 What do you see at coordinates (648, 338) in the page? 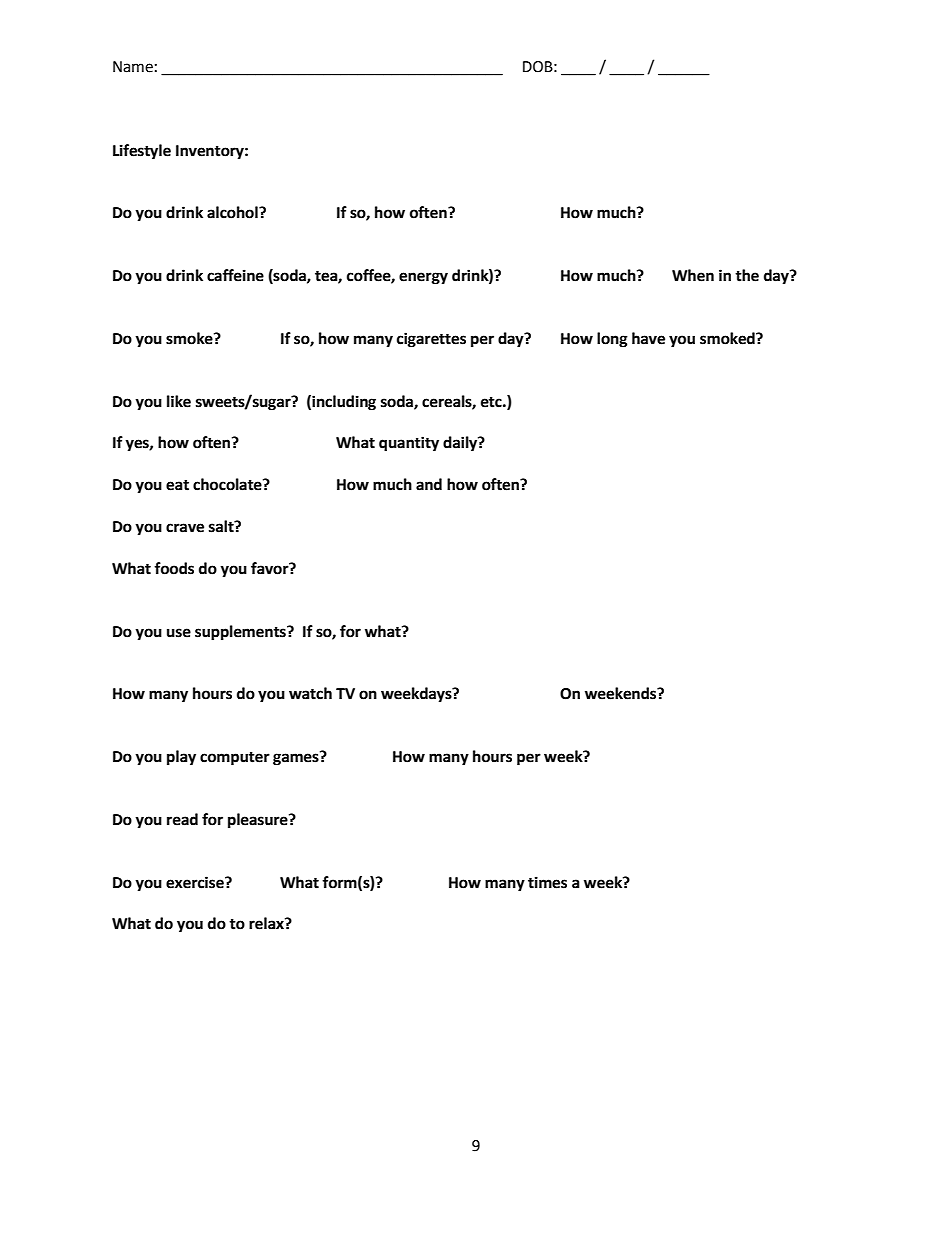
I see `have` at bounding box center [648, 338].
